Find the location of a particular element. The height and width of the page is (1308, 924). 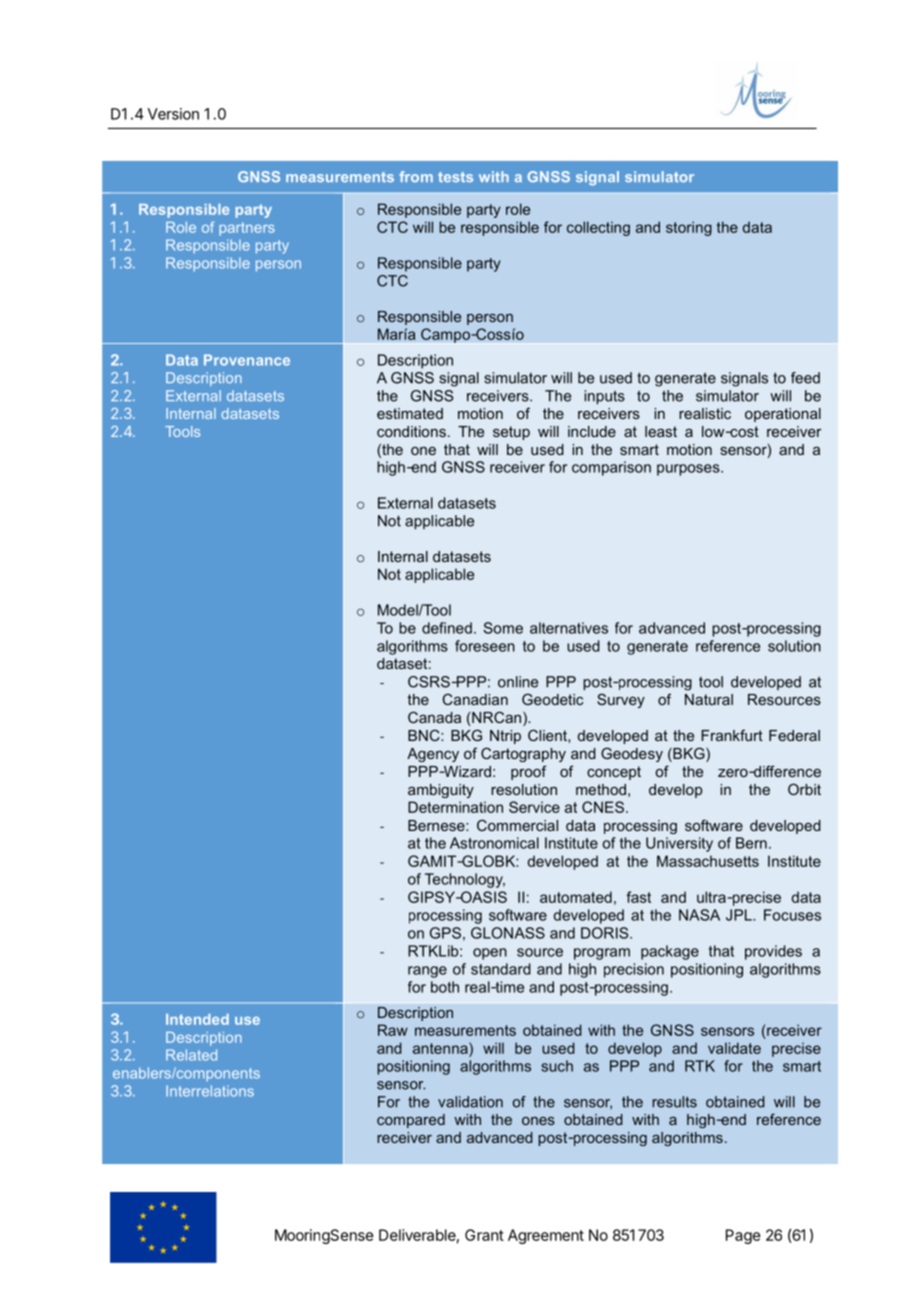

tests is located at coordinates (455, 177).
